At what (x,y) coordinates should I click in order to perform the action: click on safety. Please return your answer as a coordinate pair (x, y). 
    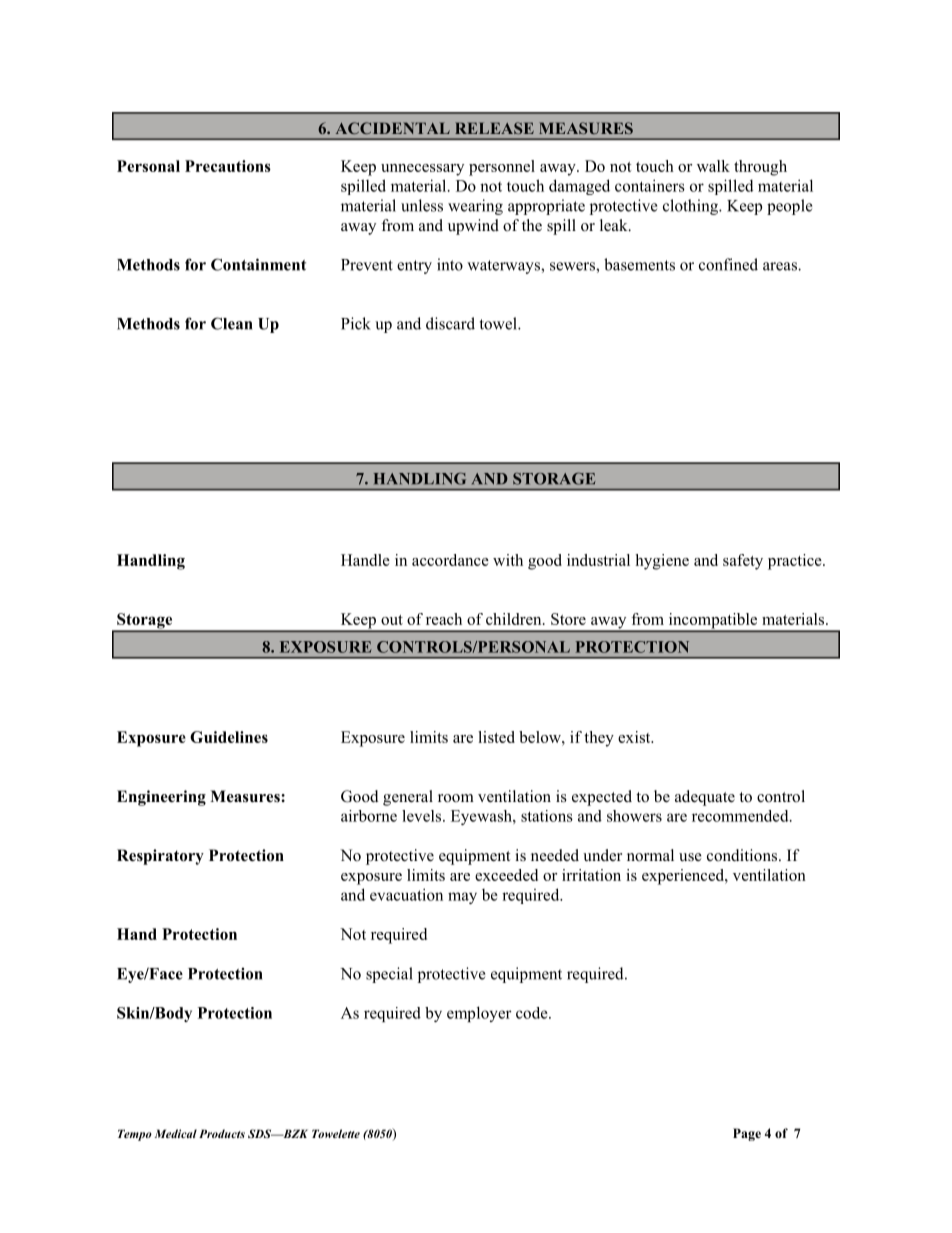
    Looking at the image, I should click on (743, 562).
